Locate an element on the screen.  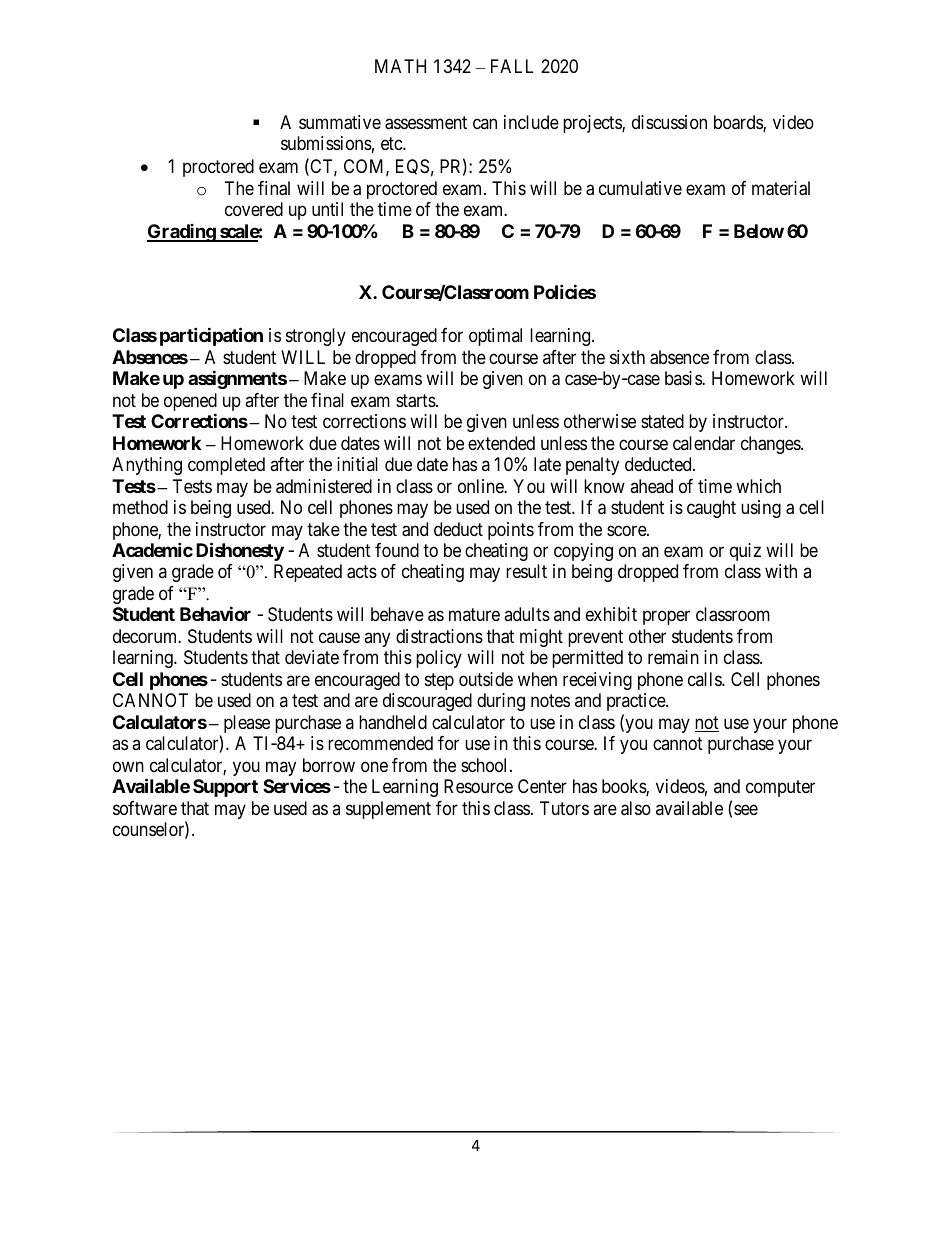
Support is located at coordinates (225, 788).
